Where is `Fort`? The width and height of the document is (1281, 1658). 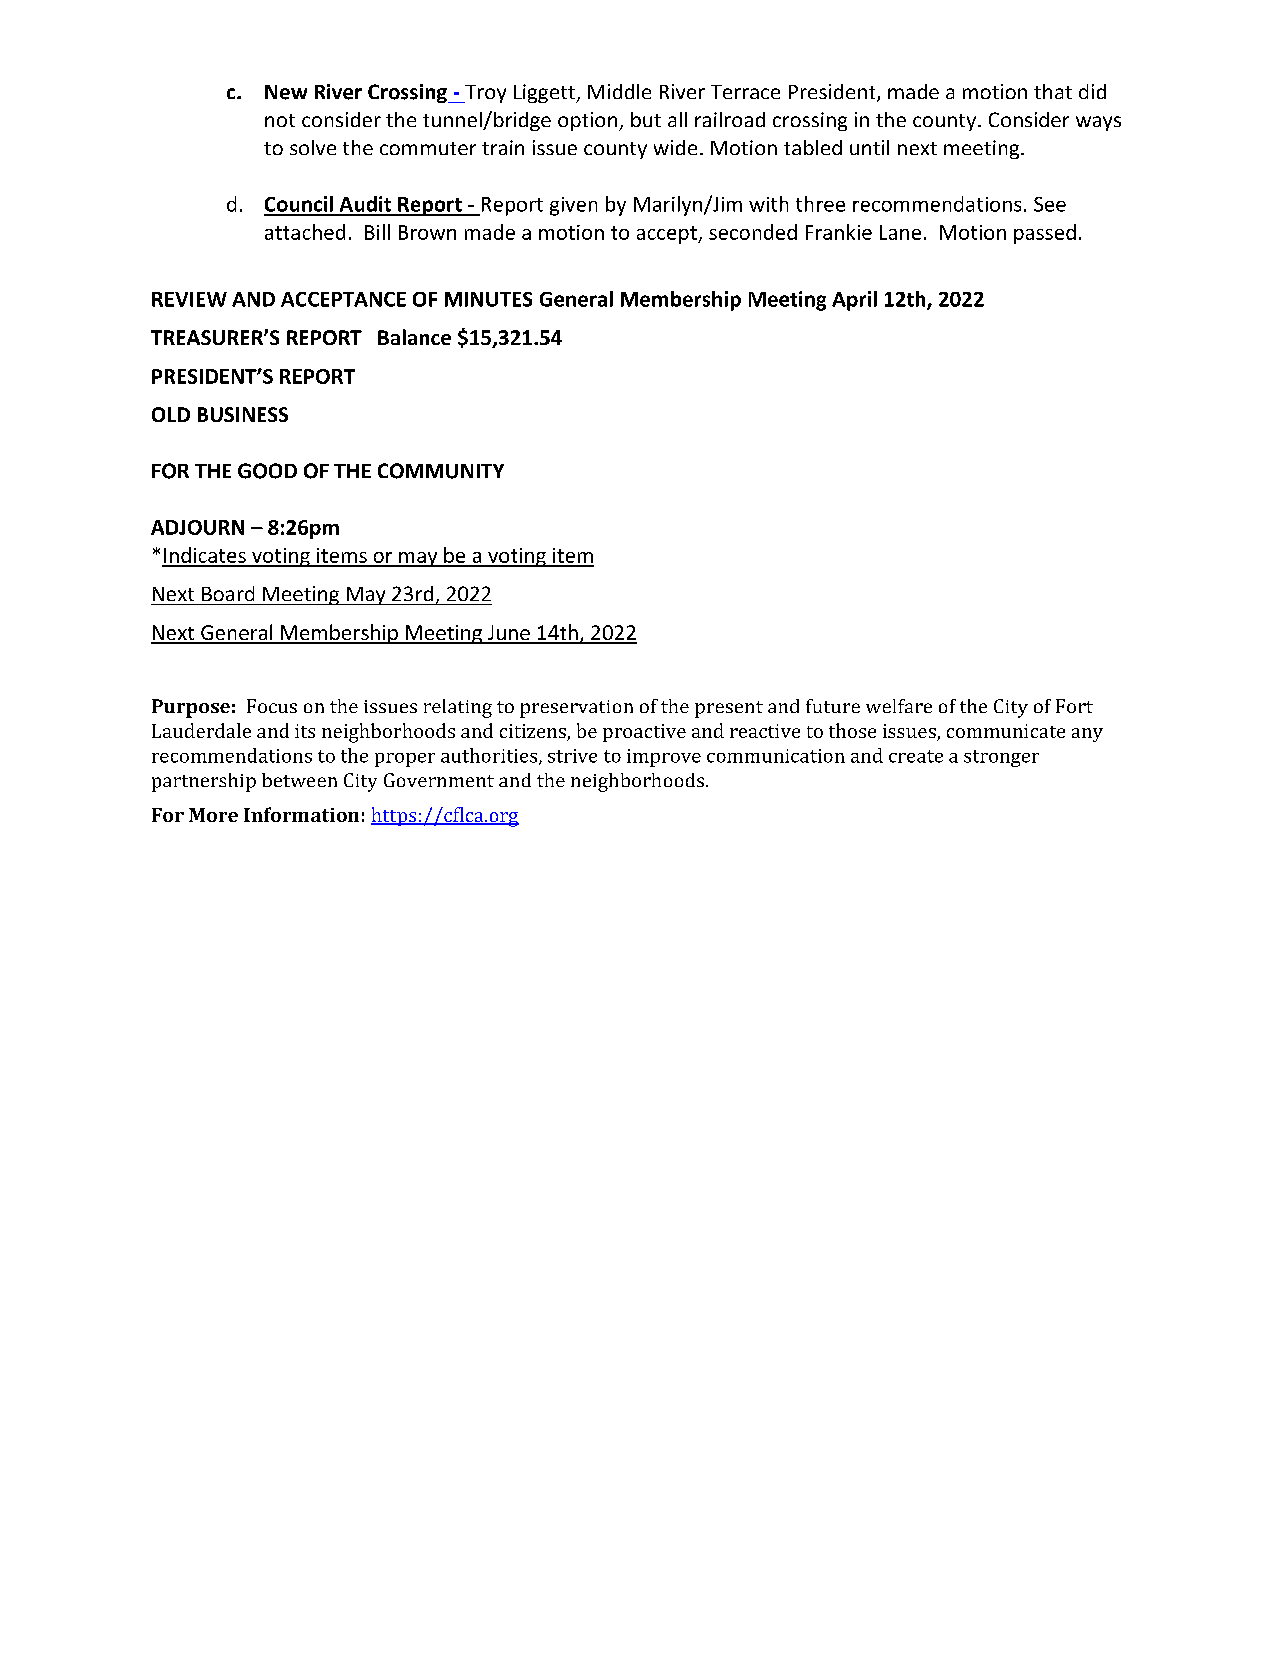
Fort is located at coordinates (1074, 706).
